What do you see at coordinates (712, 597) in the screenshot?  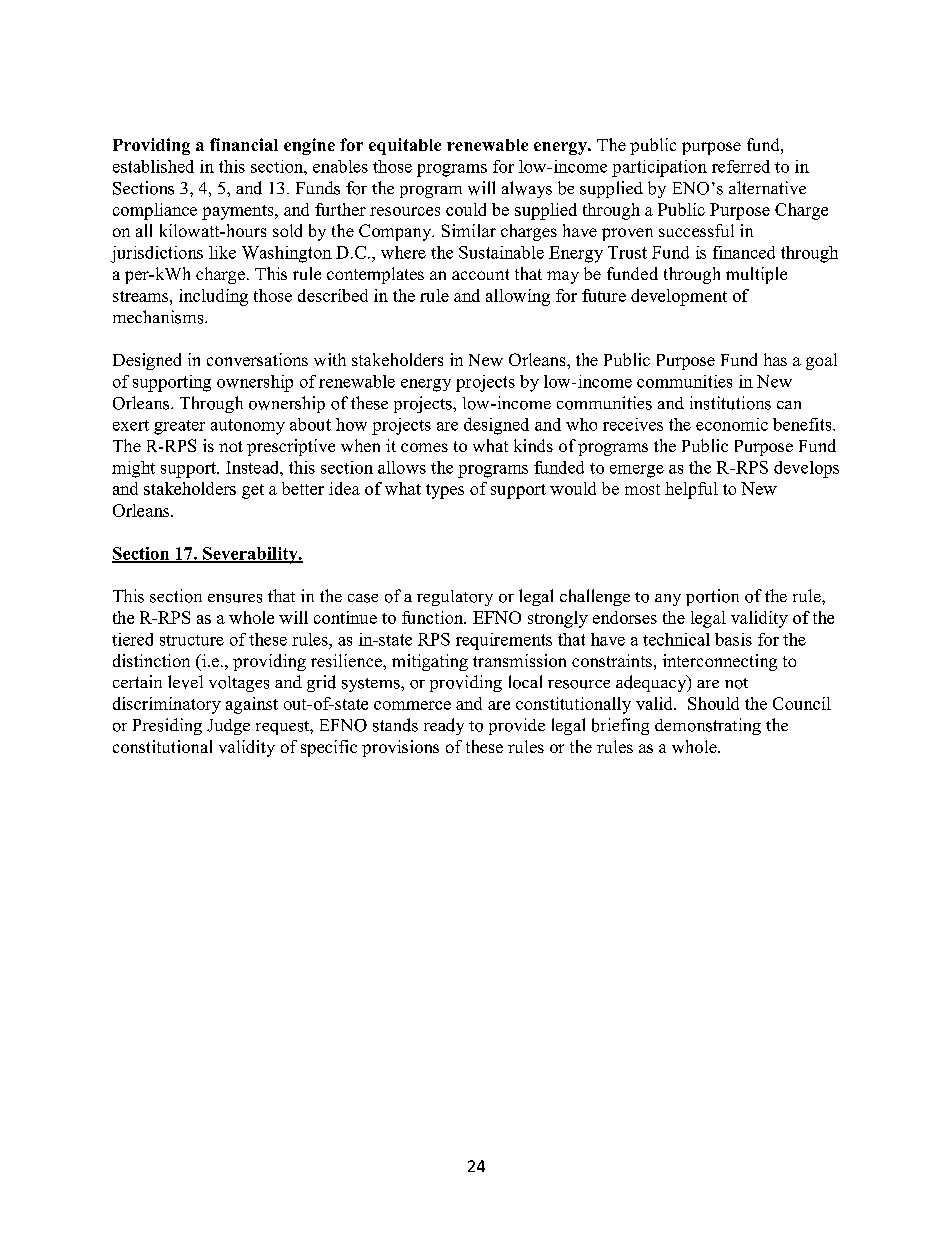 I see `portion` at bounding box center [712, 597].
